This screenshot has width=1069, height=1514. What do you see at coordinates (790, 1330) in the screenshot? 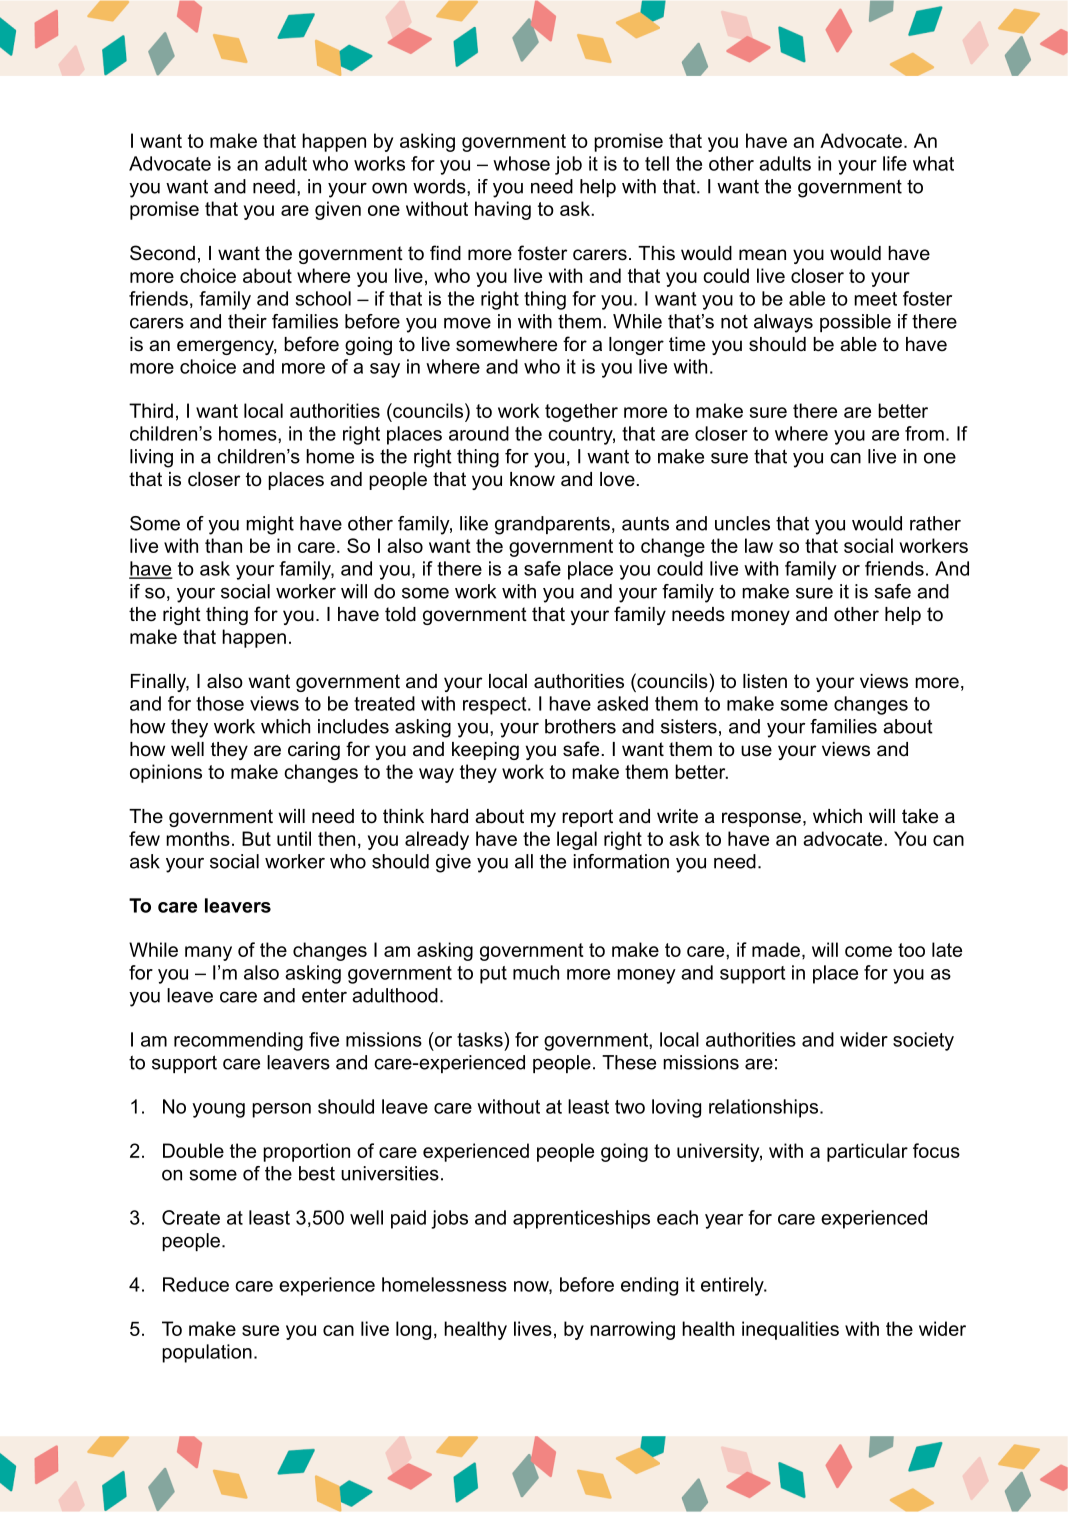
I see `inequalities` at bounding box center [790, 1330].
